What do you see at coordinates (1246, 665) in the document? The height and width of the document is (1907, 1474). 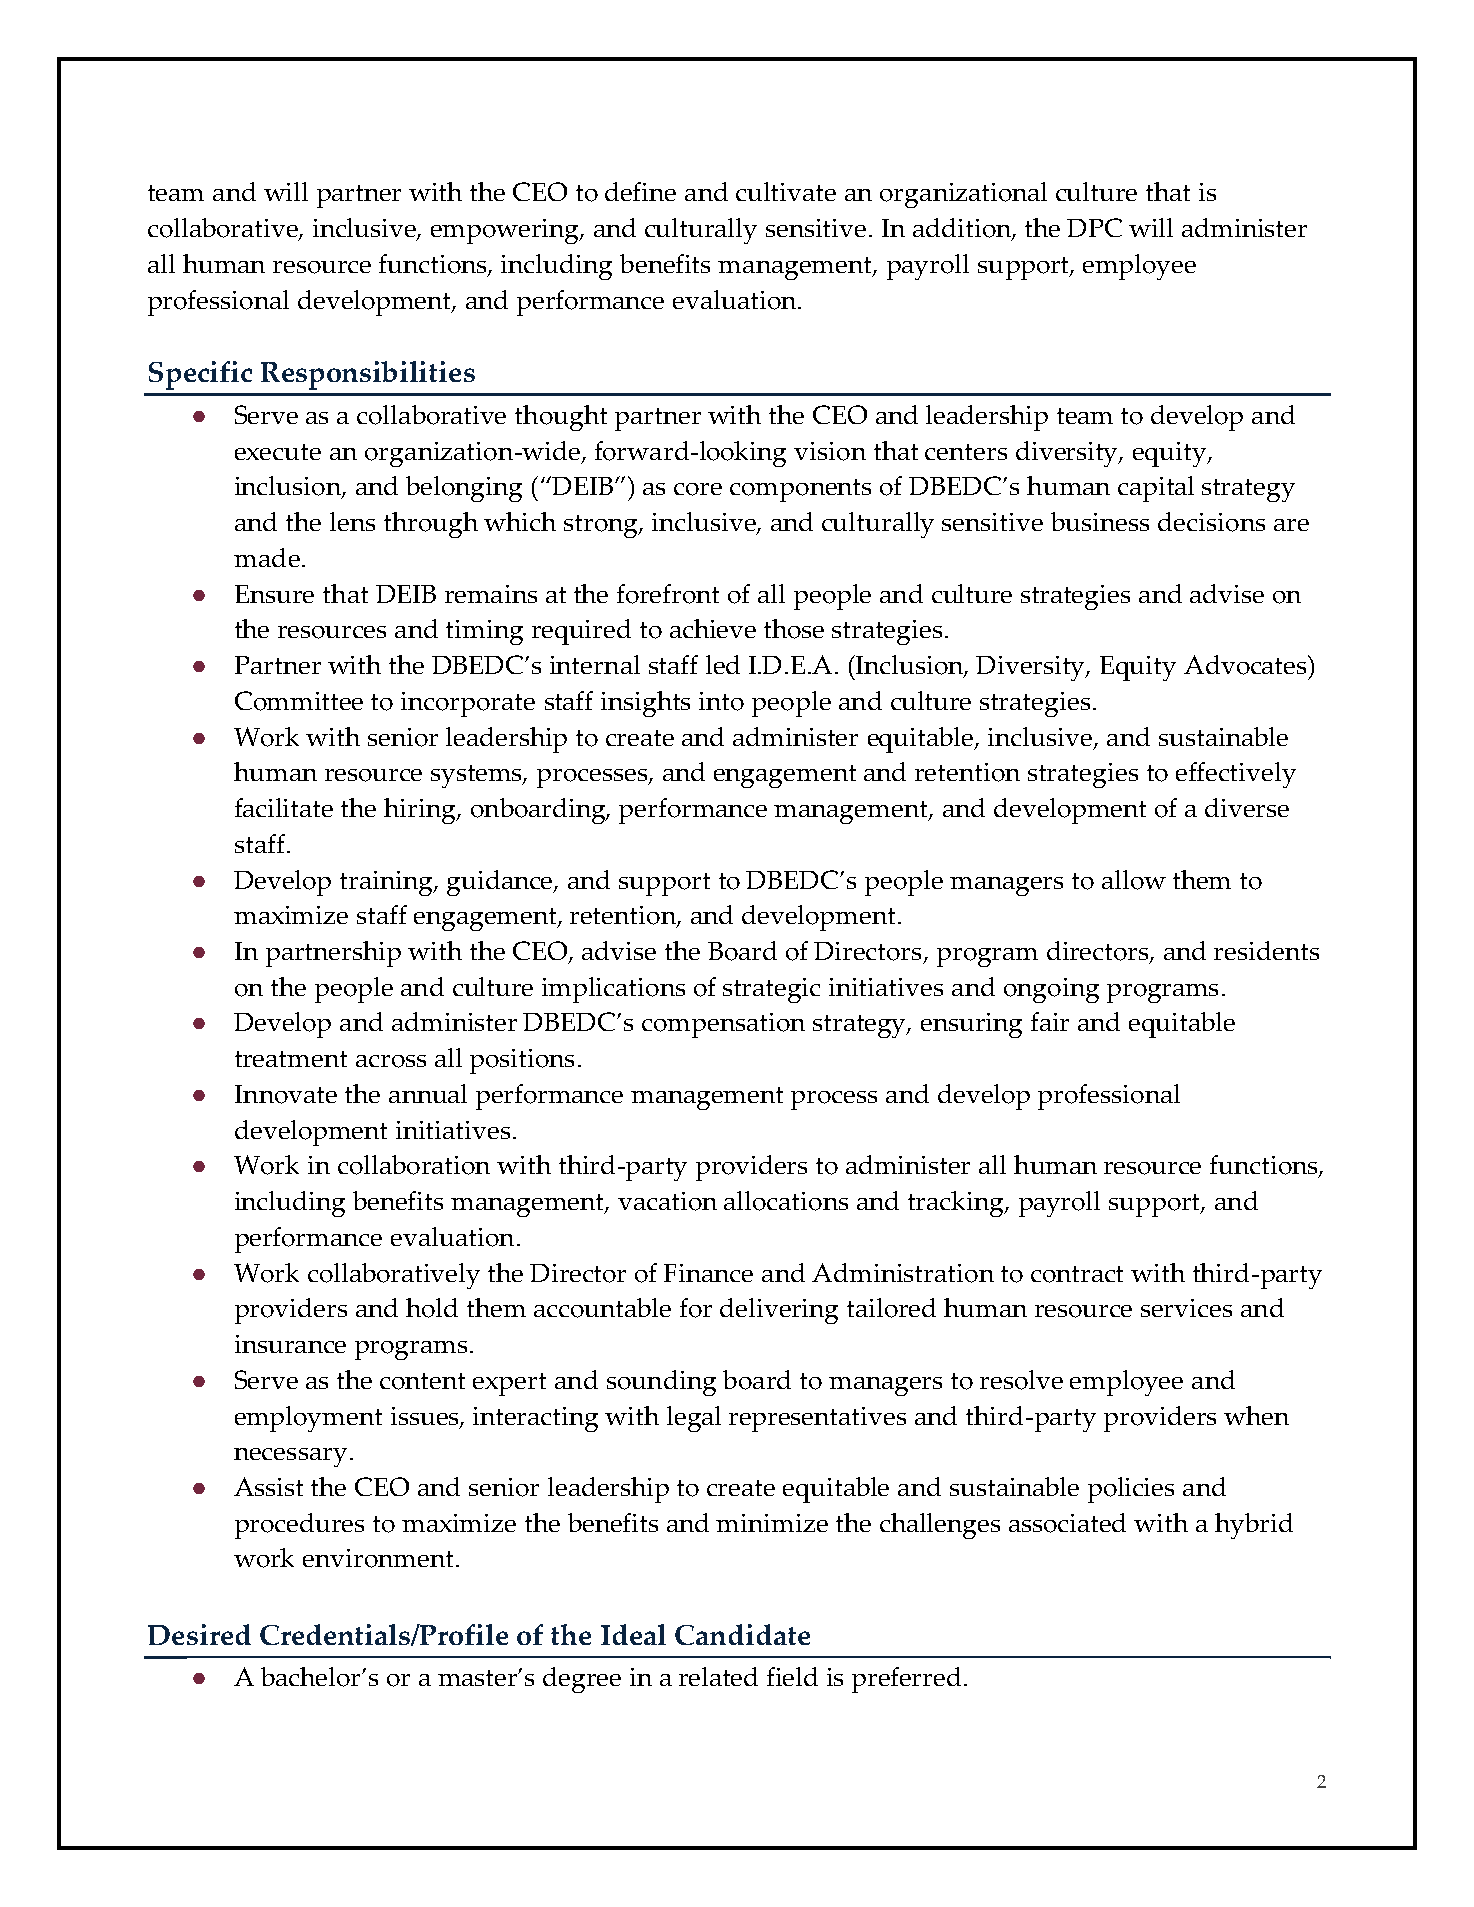 I see `Advocates` at bounding box center [1246, 665].
